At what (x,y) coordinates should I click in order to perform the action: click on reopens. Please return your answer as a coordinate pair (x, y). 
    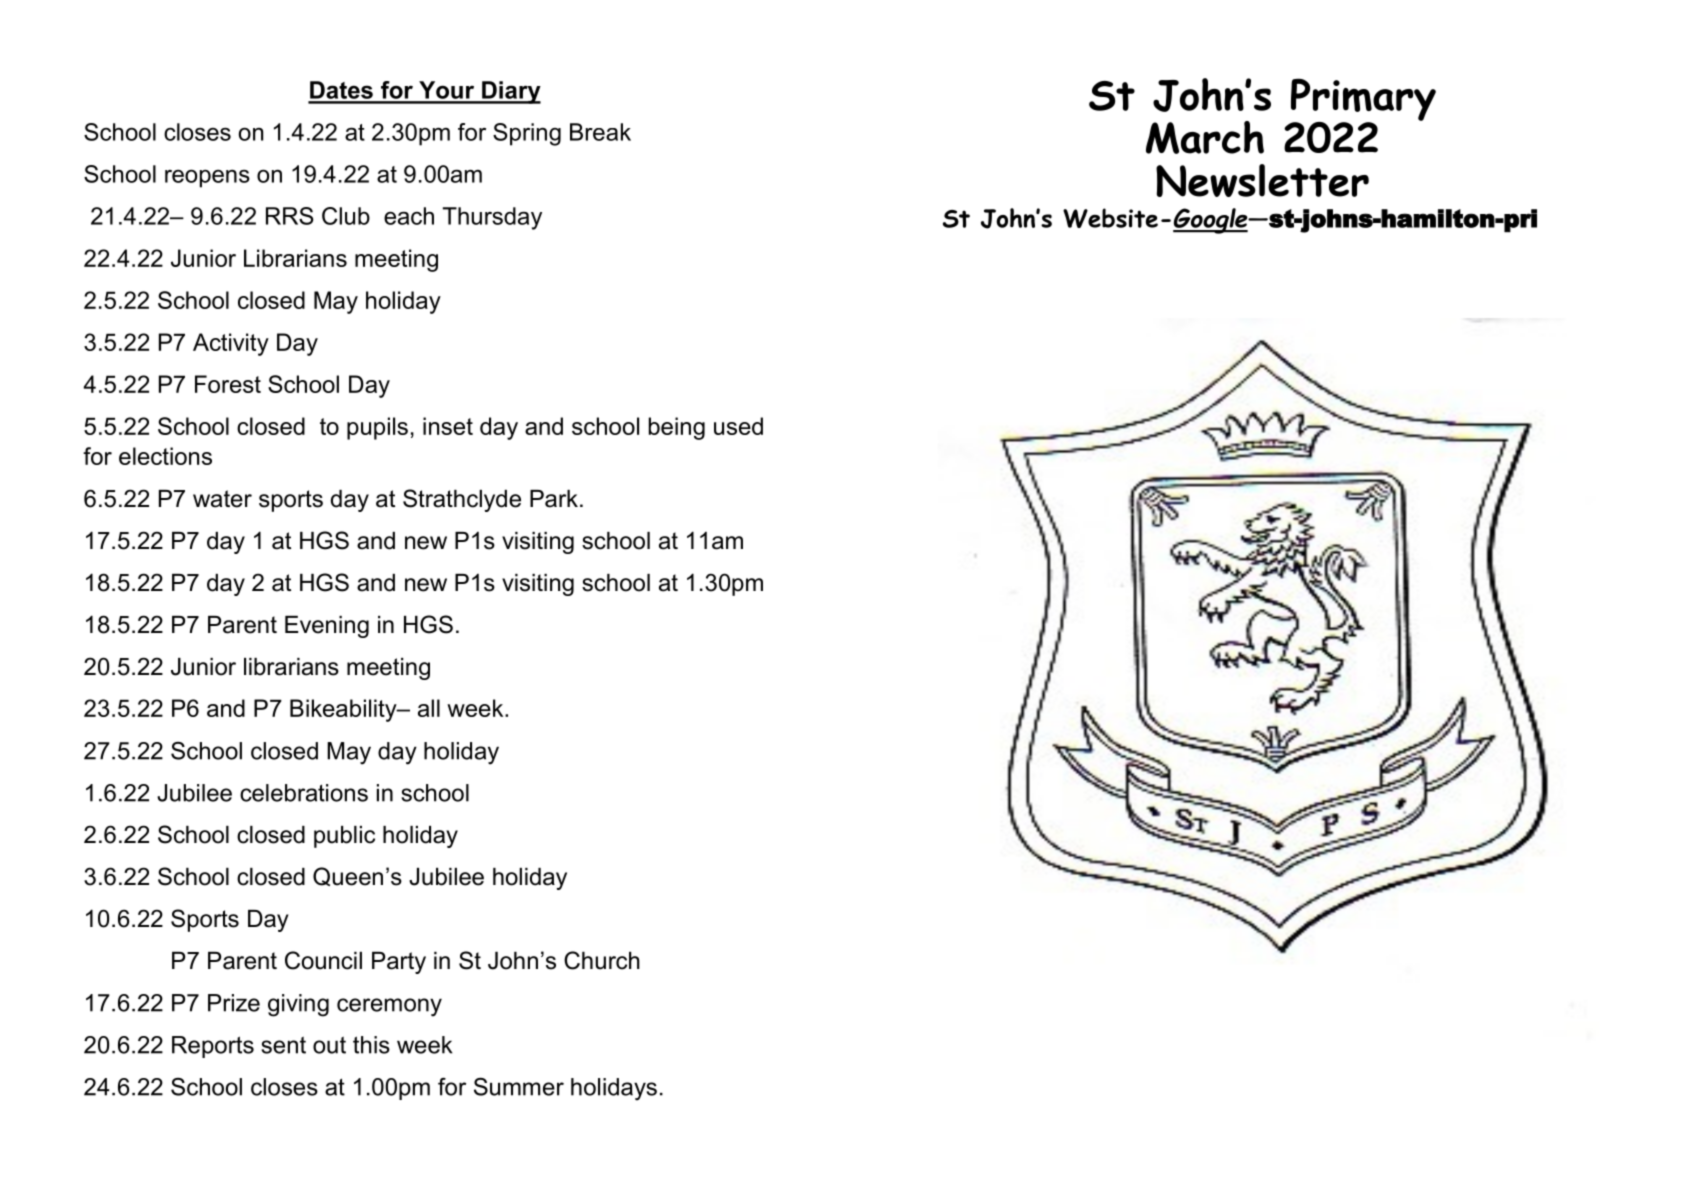
    Looking at the image, I should click on (207, 178).
